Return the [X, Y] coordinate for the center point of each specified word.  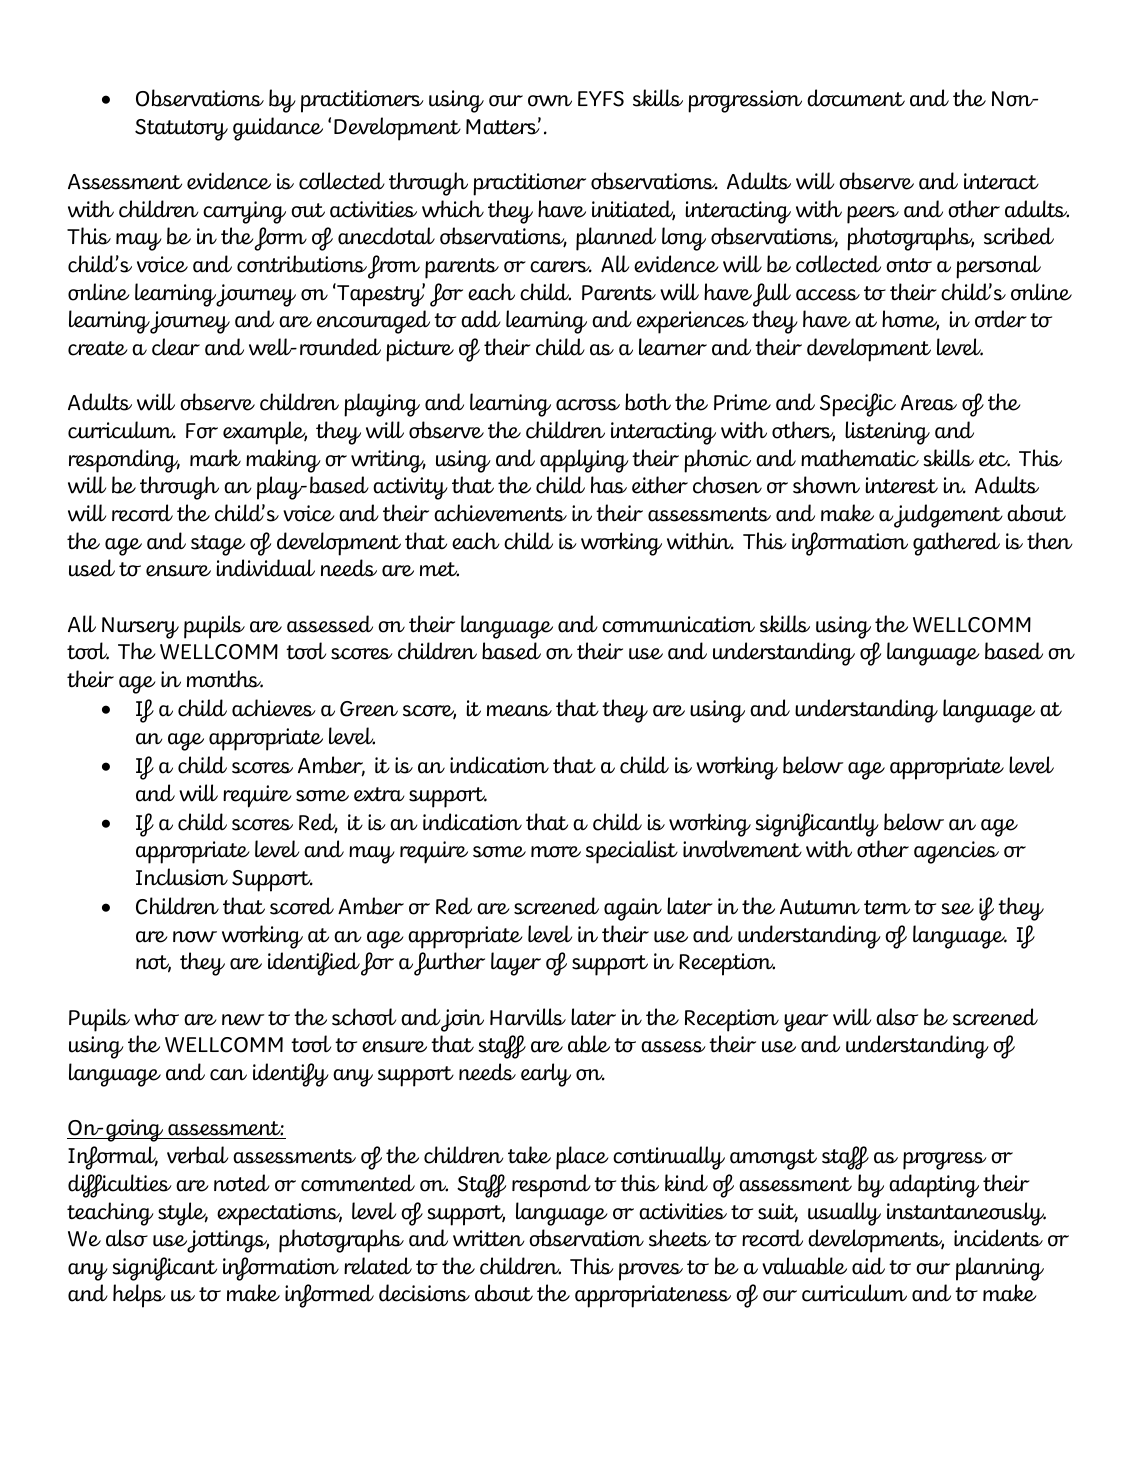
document [856, 98]
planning [1000, 1269]
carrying [244, 212]
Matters [503, 126]
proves [651, 1272]
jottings [228, 1241]
